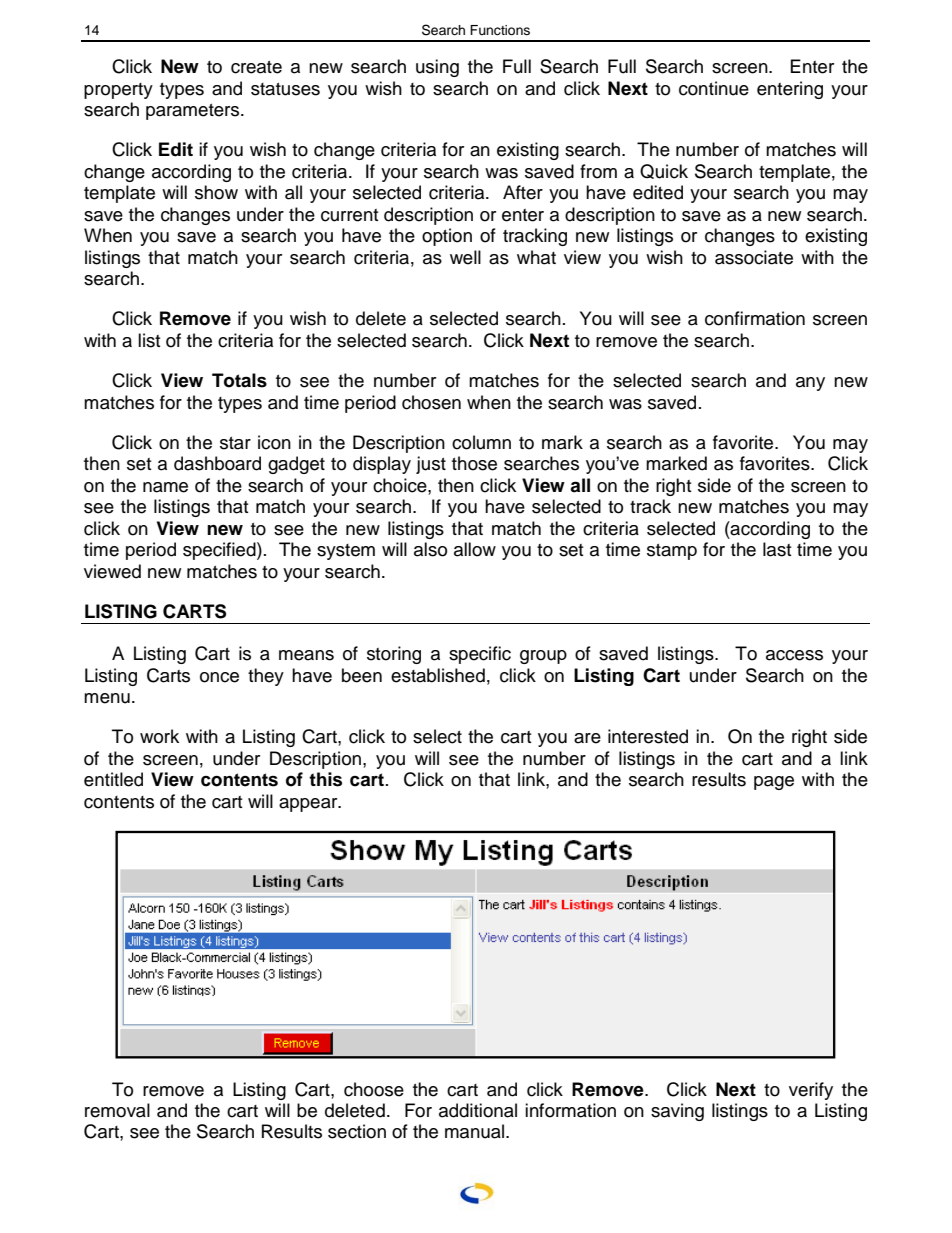 The height and width of the document is (1233, 952). I want to click on continue, so click(714, 88).
